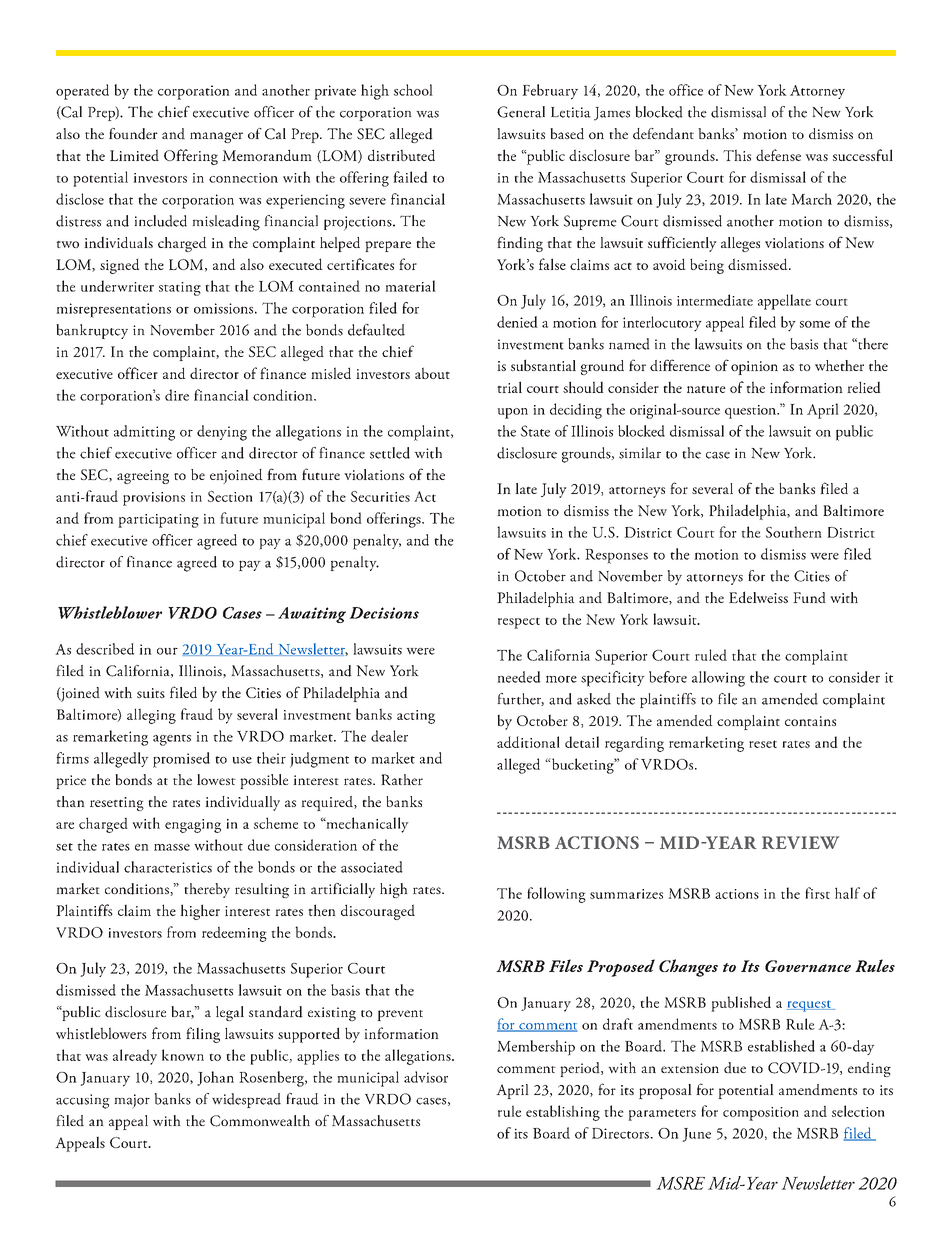  I want to click on stating, so click(180, 289).
